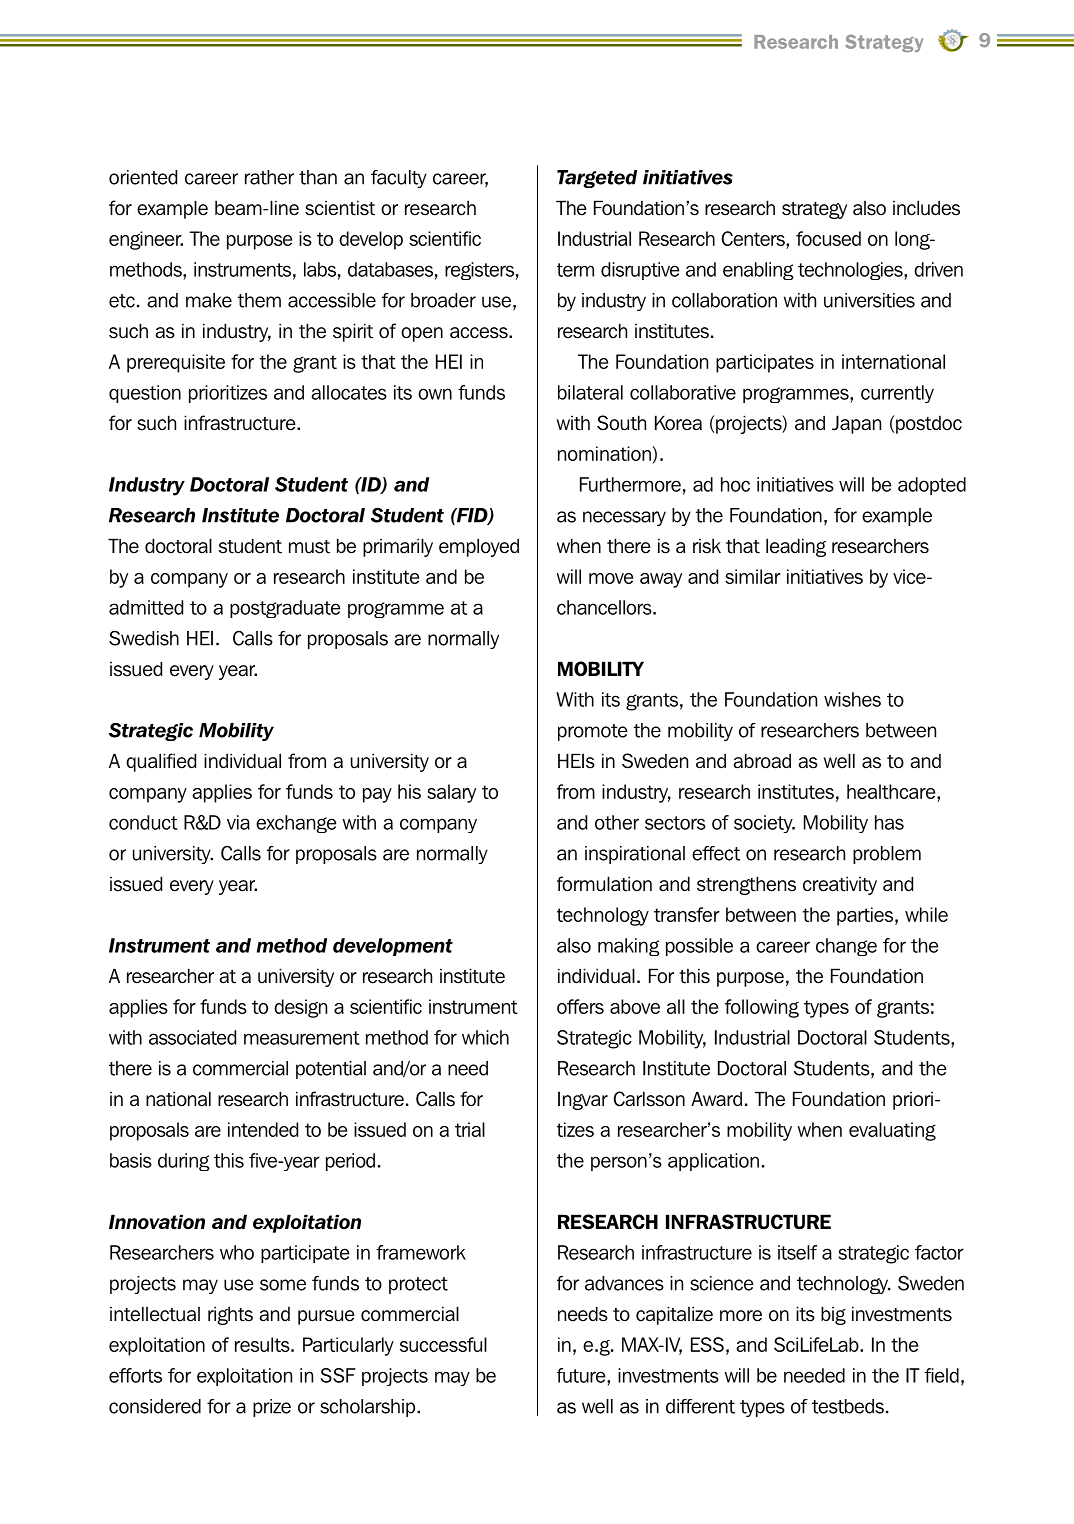 The height and width of the page is (1524, 1074). Describe the element at coordinates (796, 547) in the page. I see `leading` at that location.
